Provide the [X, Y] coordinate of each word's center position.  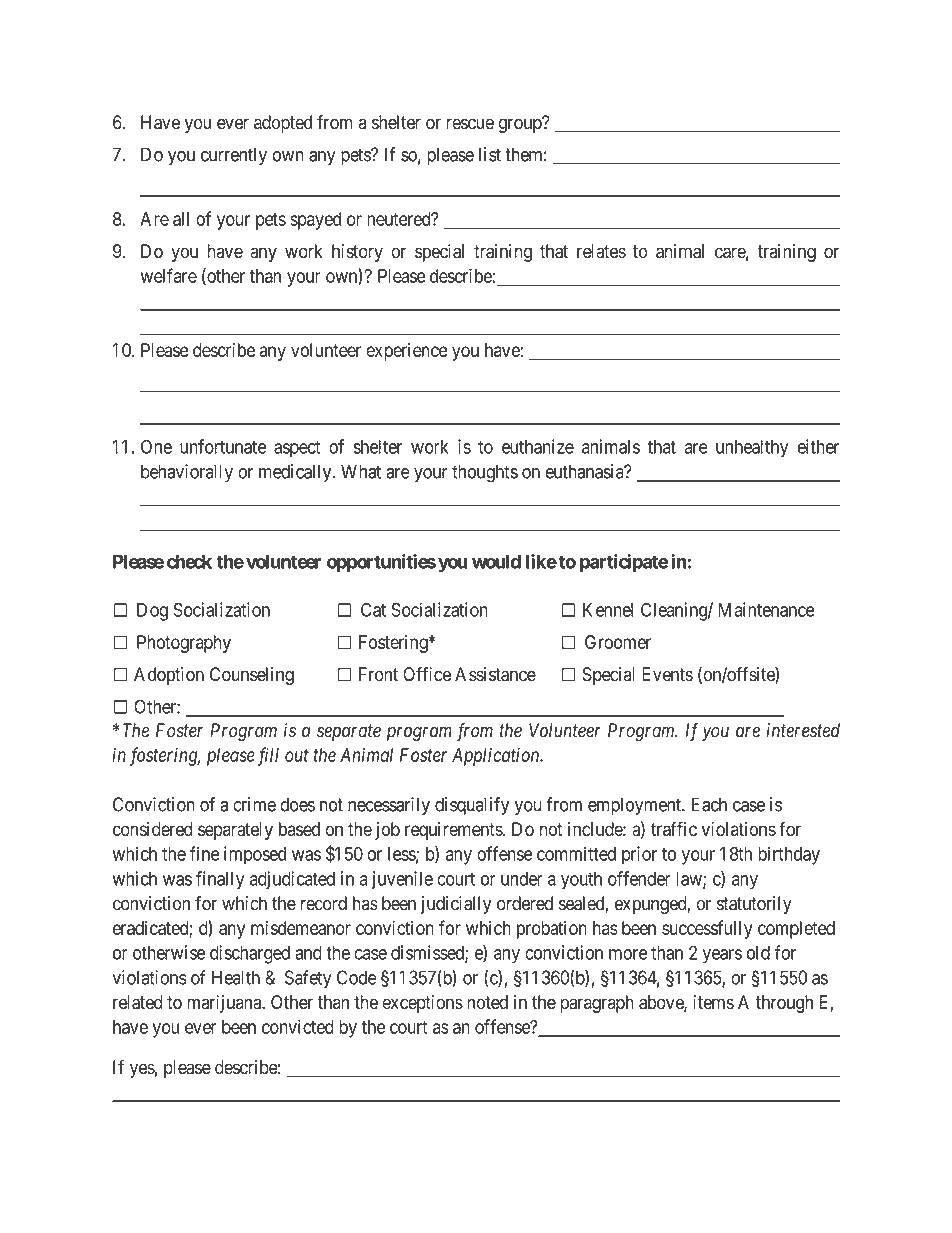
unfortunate [223, 446]
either [818, 446]
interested [803, 730]
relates [601, 251]
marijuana [225, 1004]
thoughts [485, 473]
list [490, 154]
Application [497, 757]
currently [234, 156]
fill [268, 756]
